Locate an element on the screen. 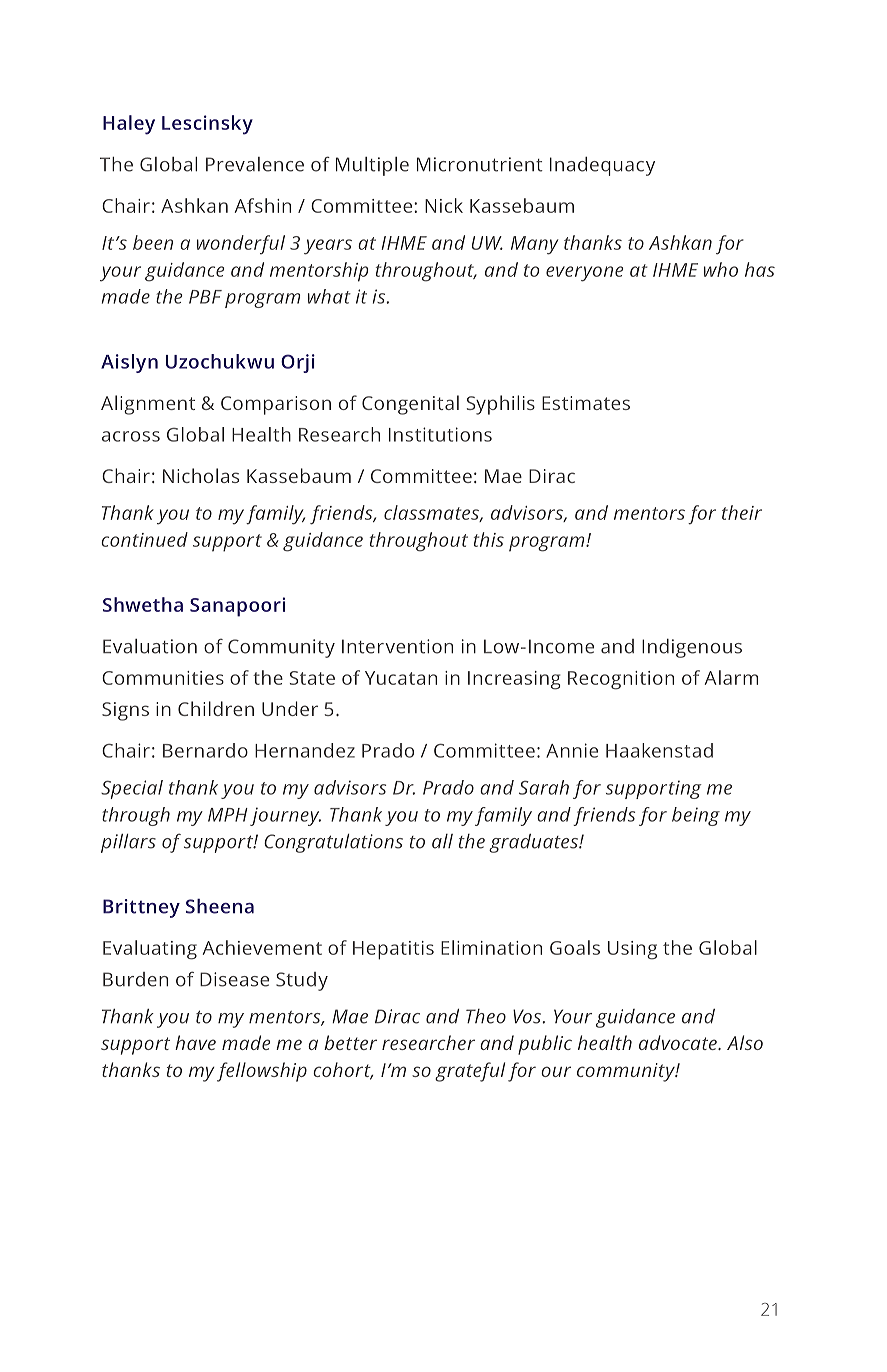 This screenshot has height=1372, width=887. Prevalence is located at coordinates (255, 164).
